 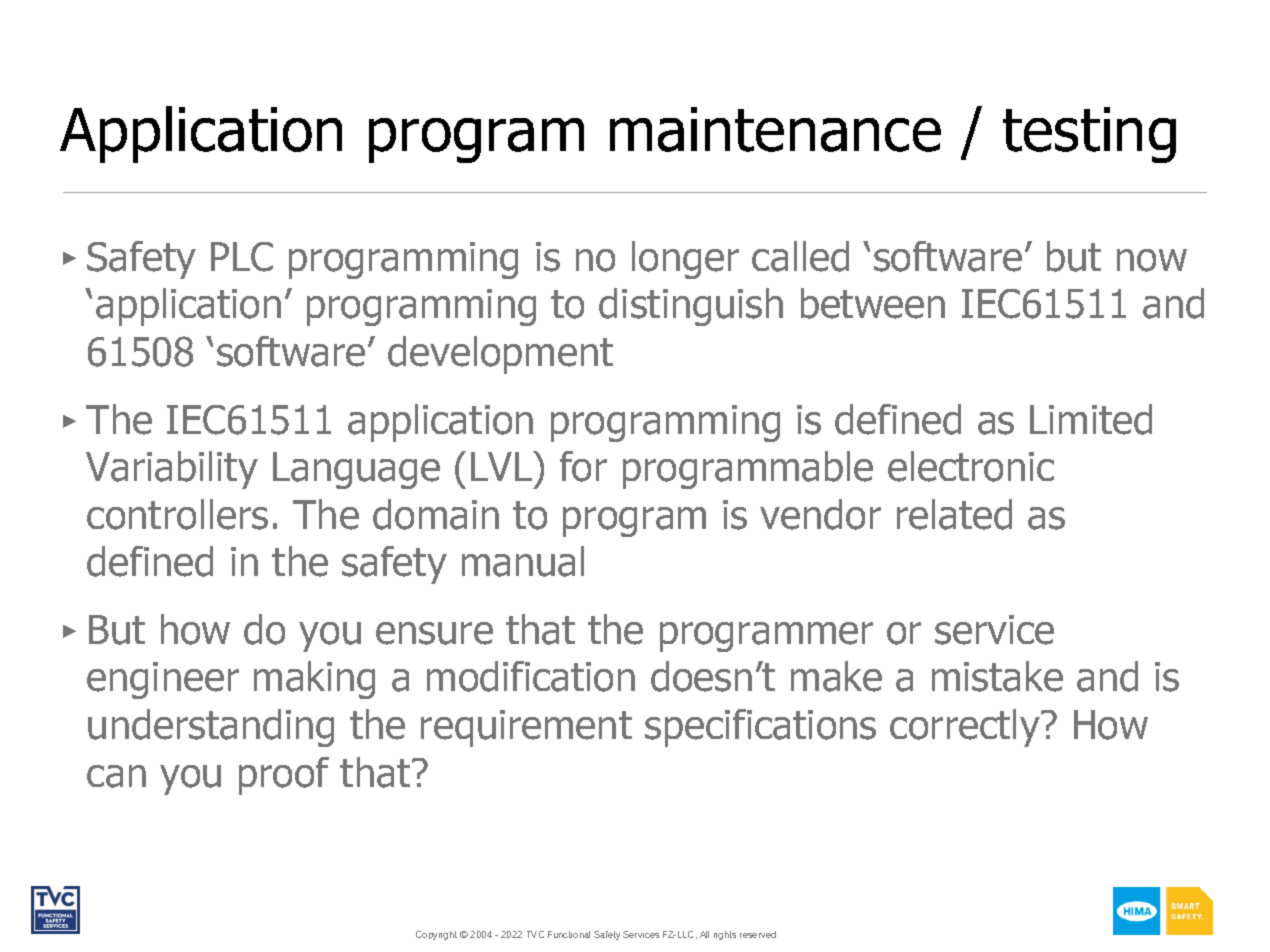 What do you see at coordinates (775, 129) in the document?
I see `maintenance` at bounding box center [775, 129].
